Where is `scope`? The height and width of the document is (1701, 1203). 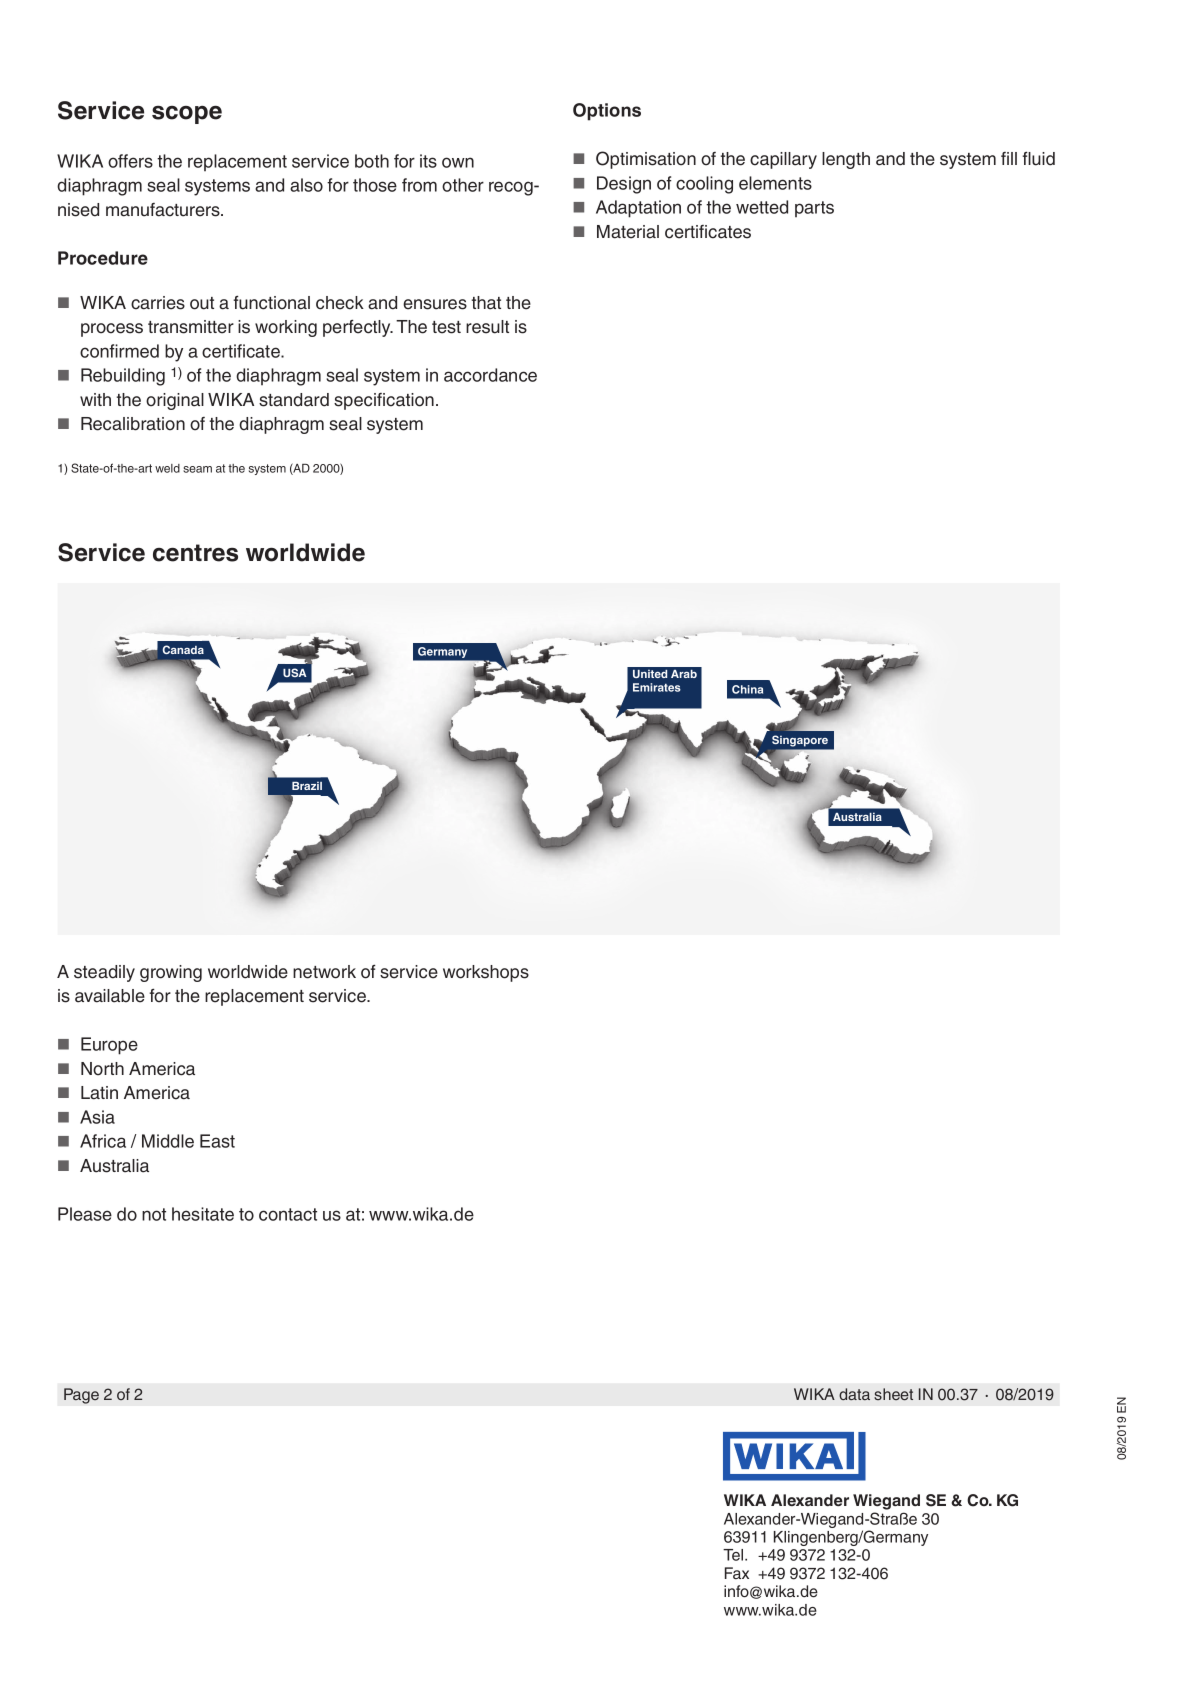 scope is located at coordinates (187, 115).
